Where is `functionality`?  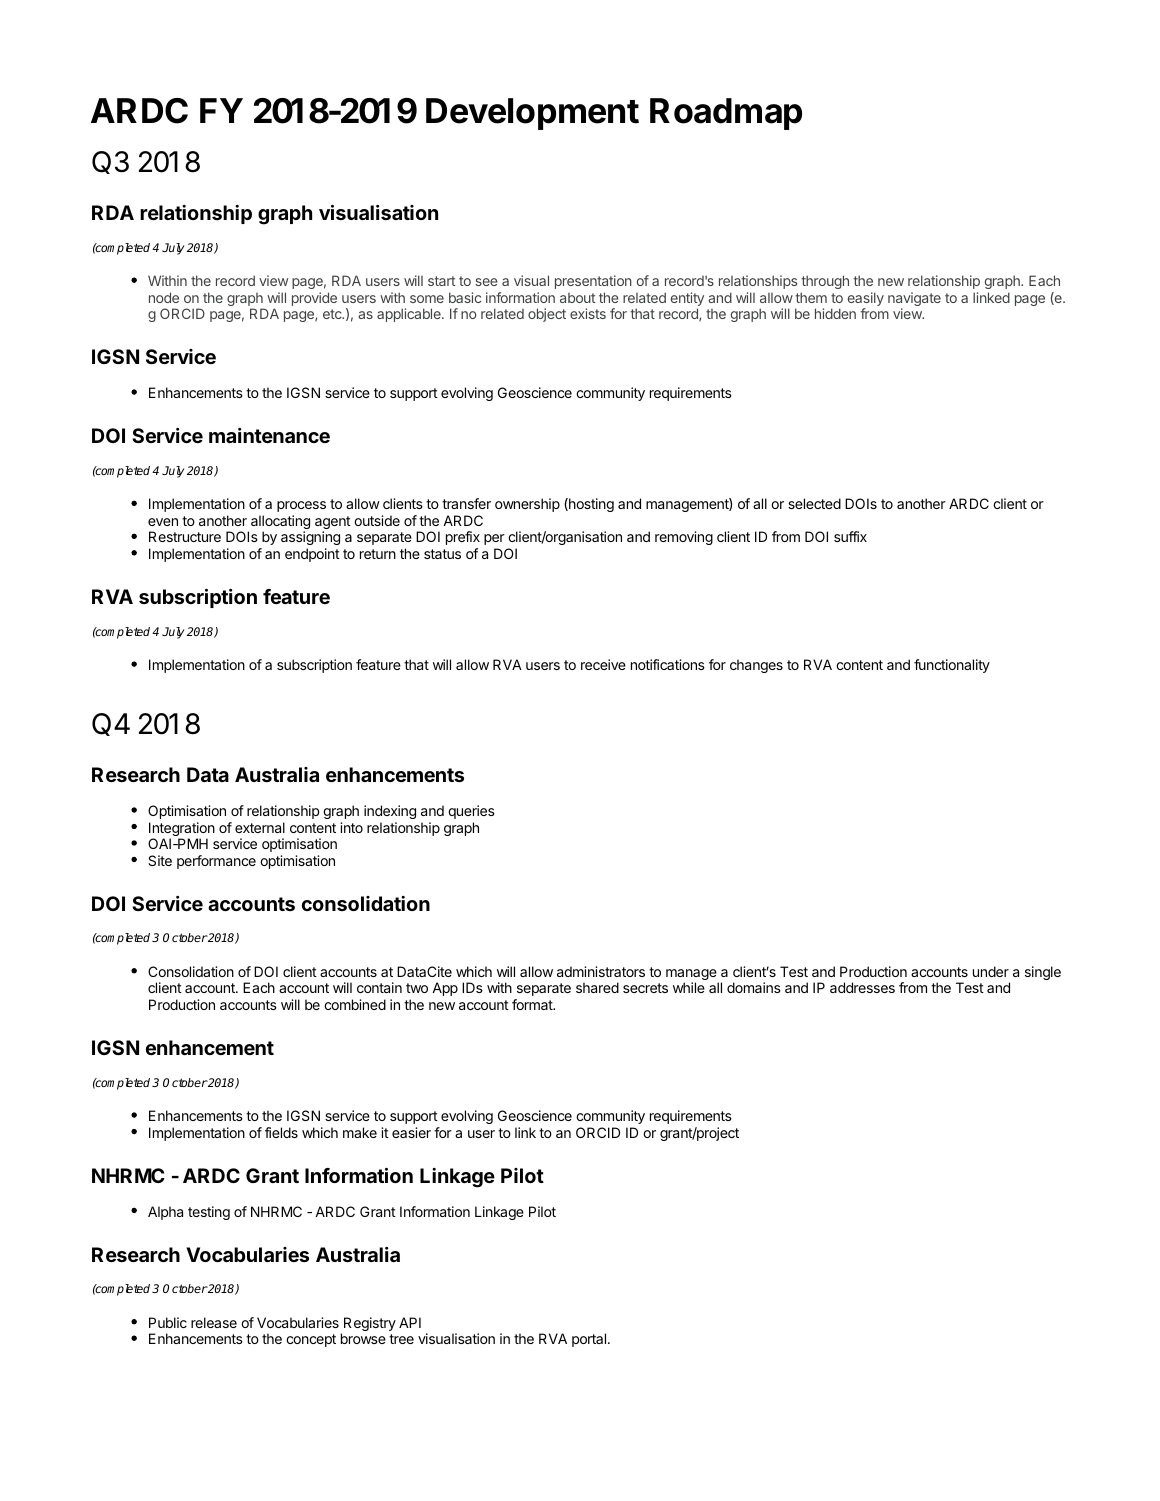
functionality is located at coordinates (952, 666).
